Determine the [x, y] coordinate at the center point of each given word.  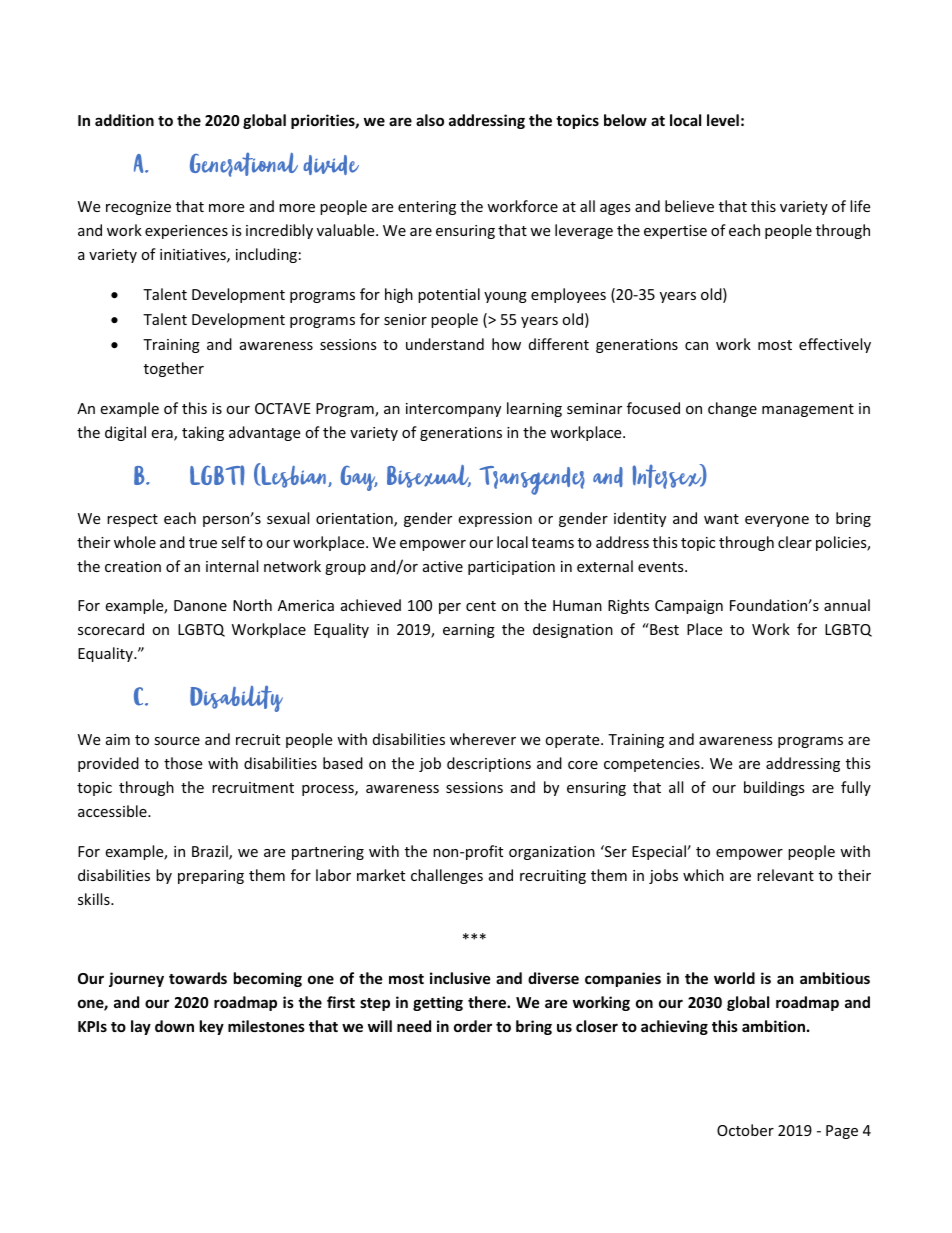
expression [495, 520]
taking [203, 433]
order [473, 1026]
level [723, 120]
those [183, 763]
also [430, 120]
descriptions [489, 764]
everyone [777, 521]
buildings [774, 788]
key [212, 1027]
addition [124, 120]
